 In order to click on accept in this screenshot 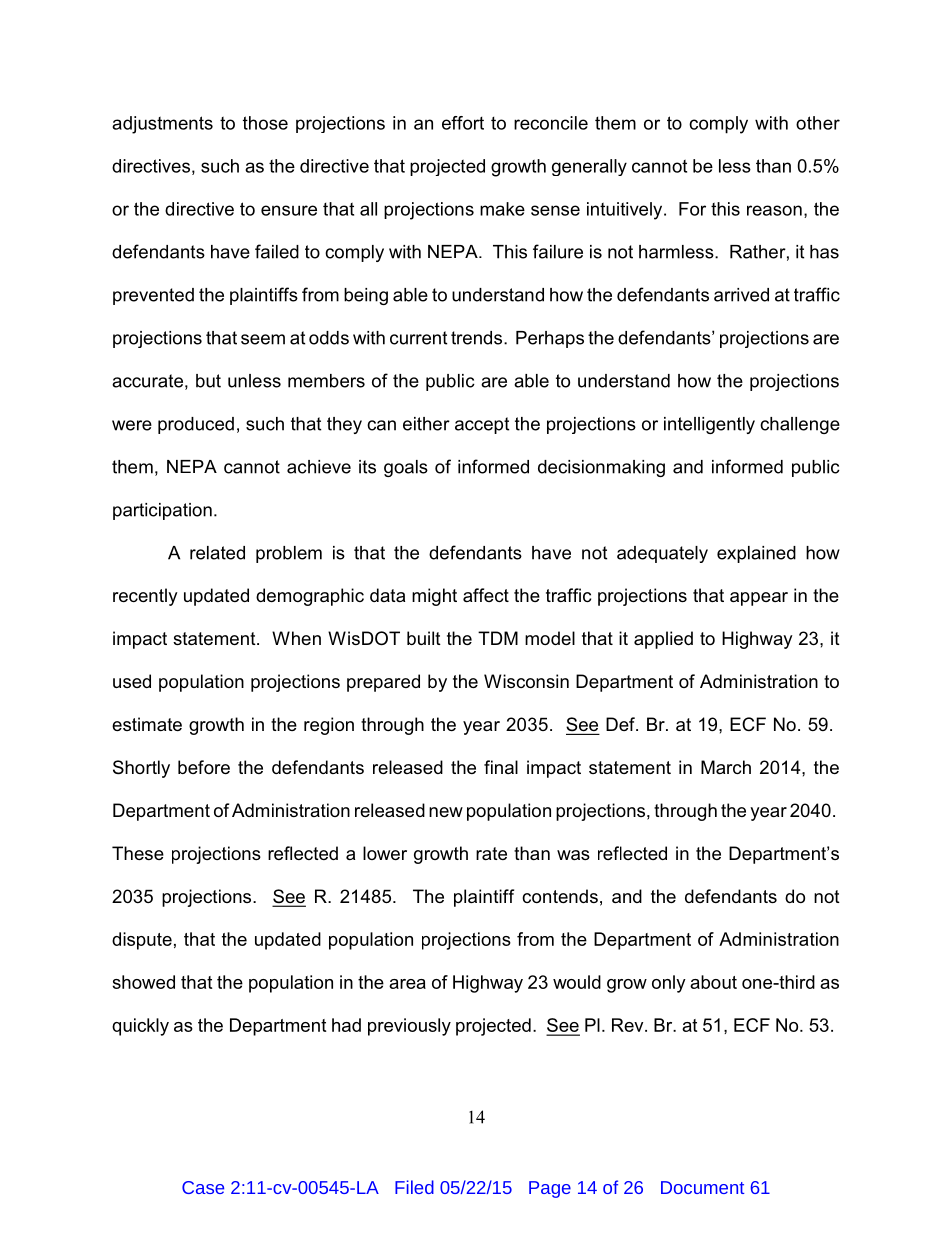, I will do `click(482, 425)`.
